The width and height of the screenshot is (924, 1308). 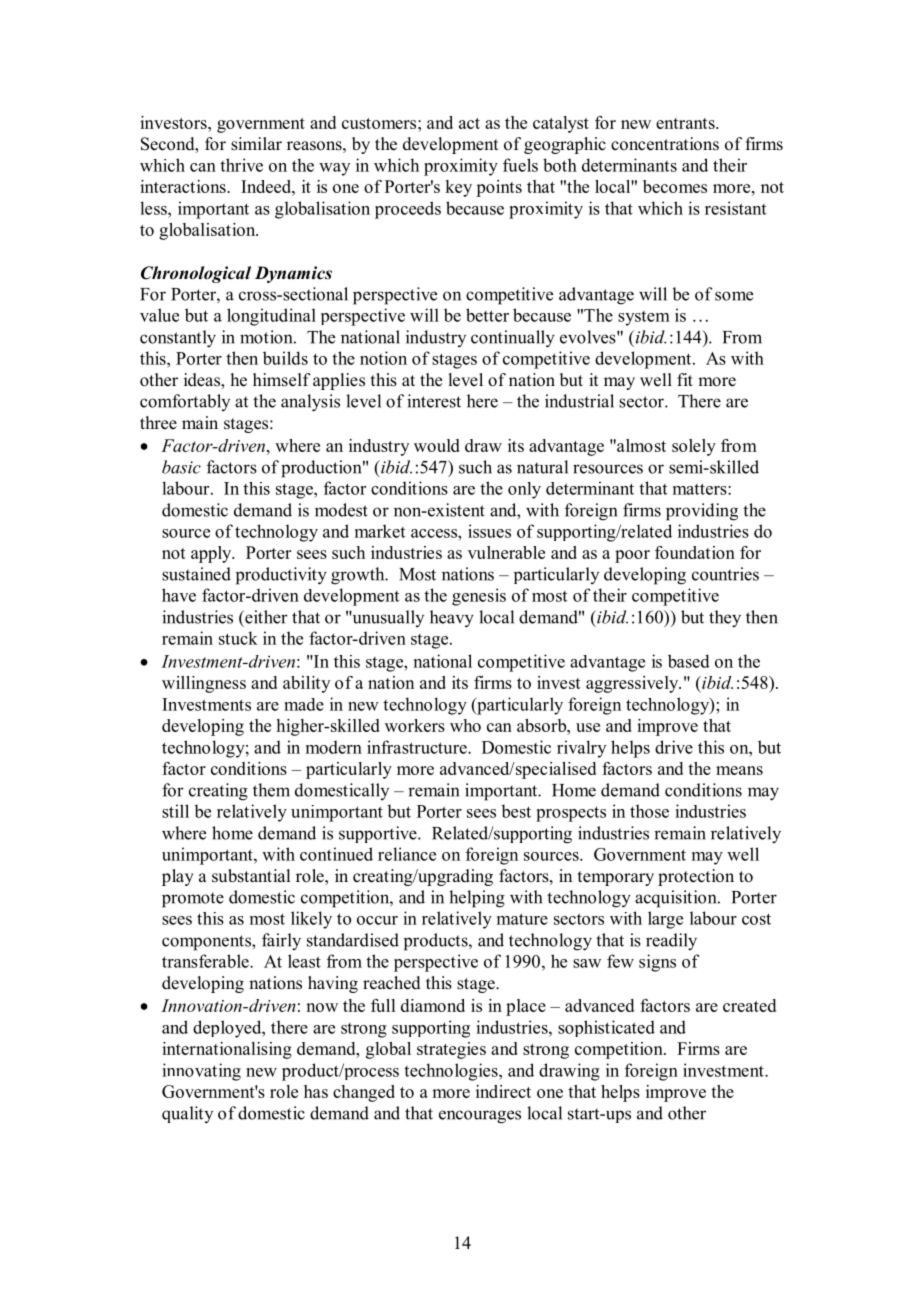 What do you see at coordinates (665, 144) in the screenshot?
I see `concentrations` at bounding box center [665, 144].
